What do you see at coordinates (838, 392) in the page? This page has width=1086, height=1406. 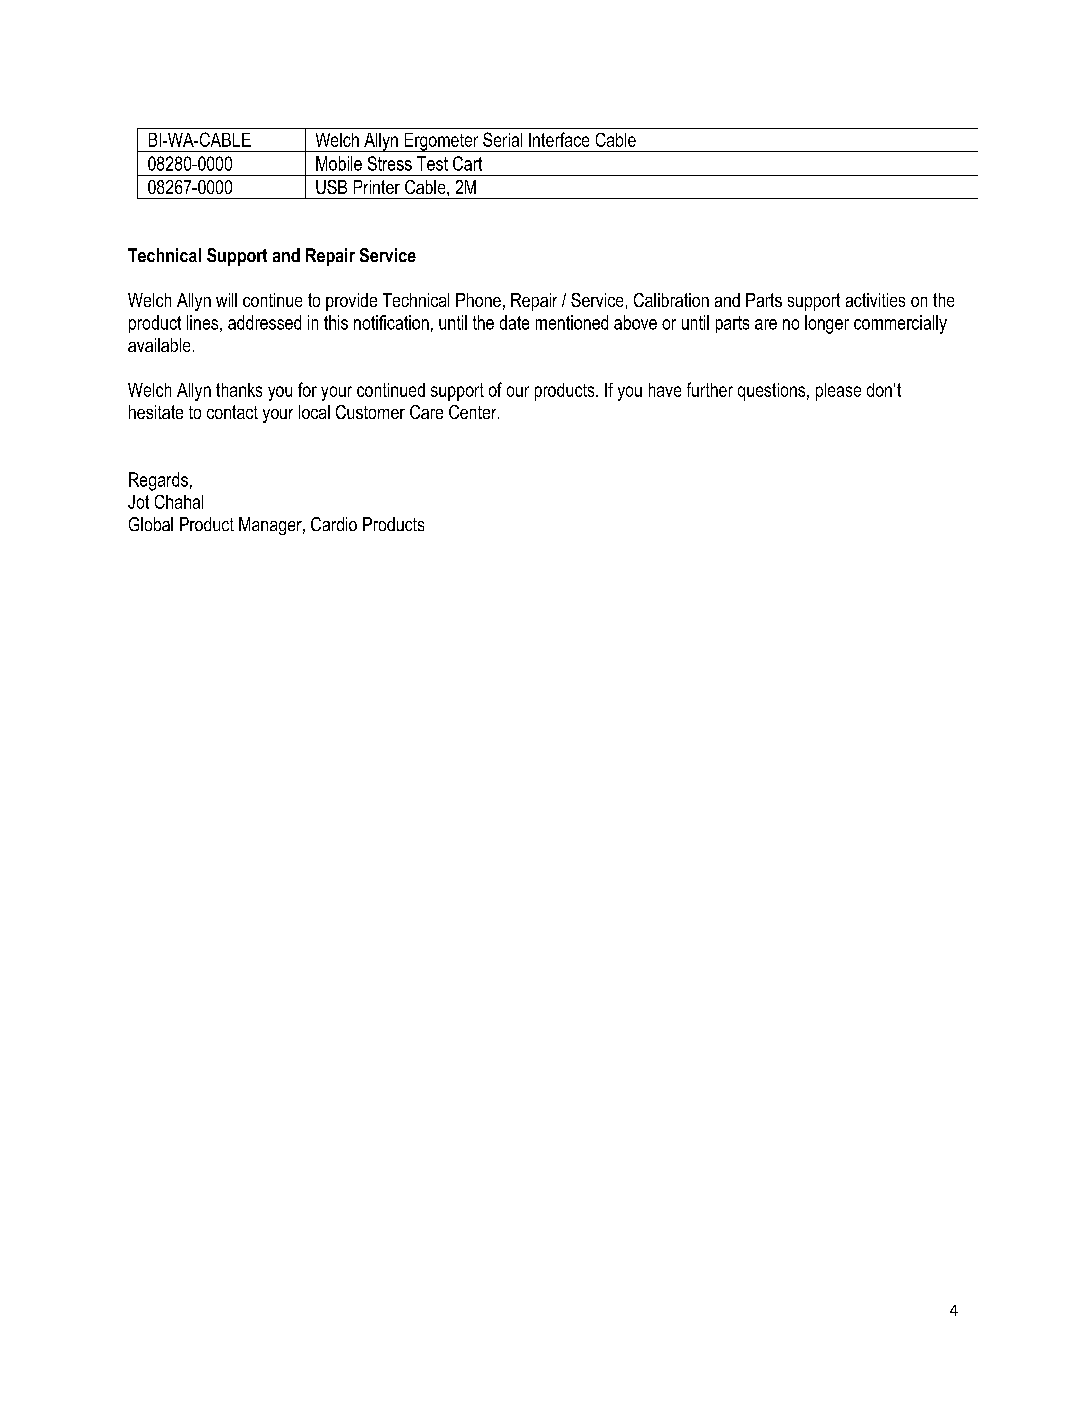 I see `please` at bounding box center [838, 392].
